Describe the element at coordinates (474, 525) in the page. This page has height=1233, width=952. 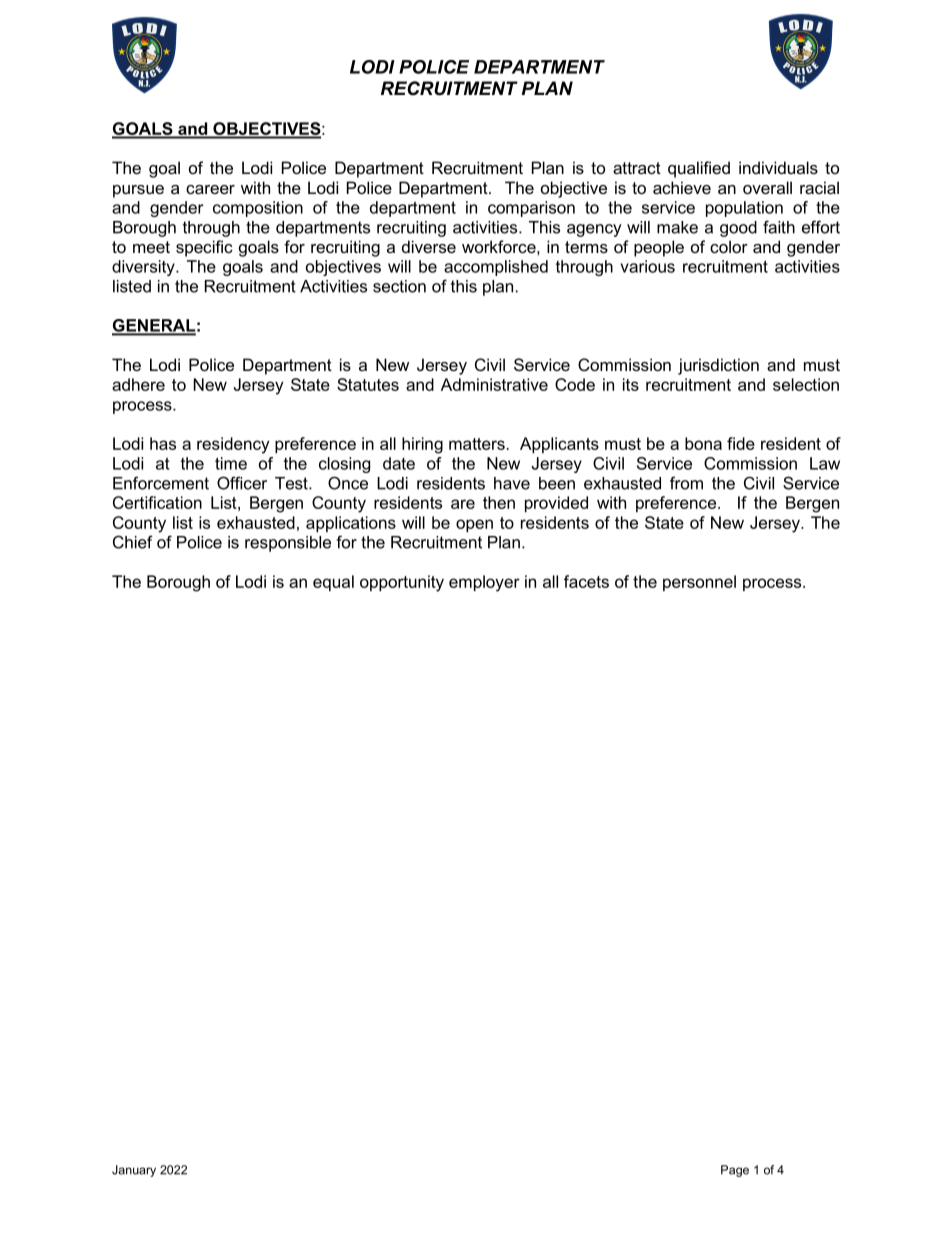
I see `open` at that location.
